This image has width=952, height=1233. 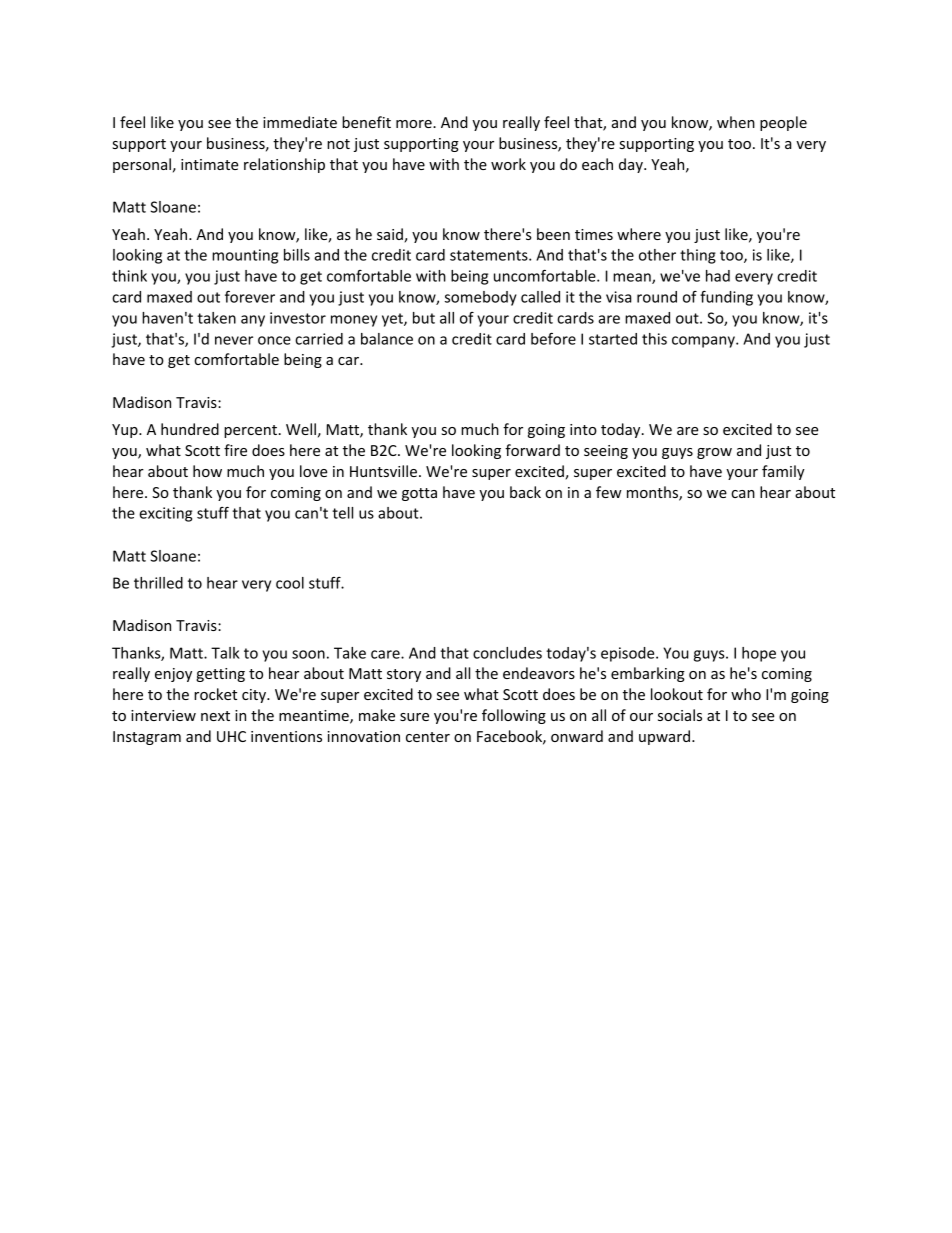 I want to click on work, so click(x=508, y=164).
